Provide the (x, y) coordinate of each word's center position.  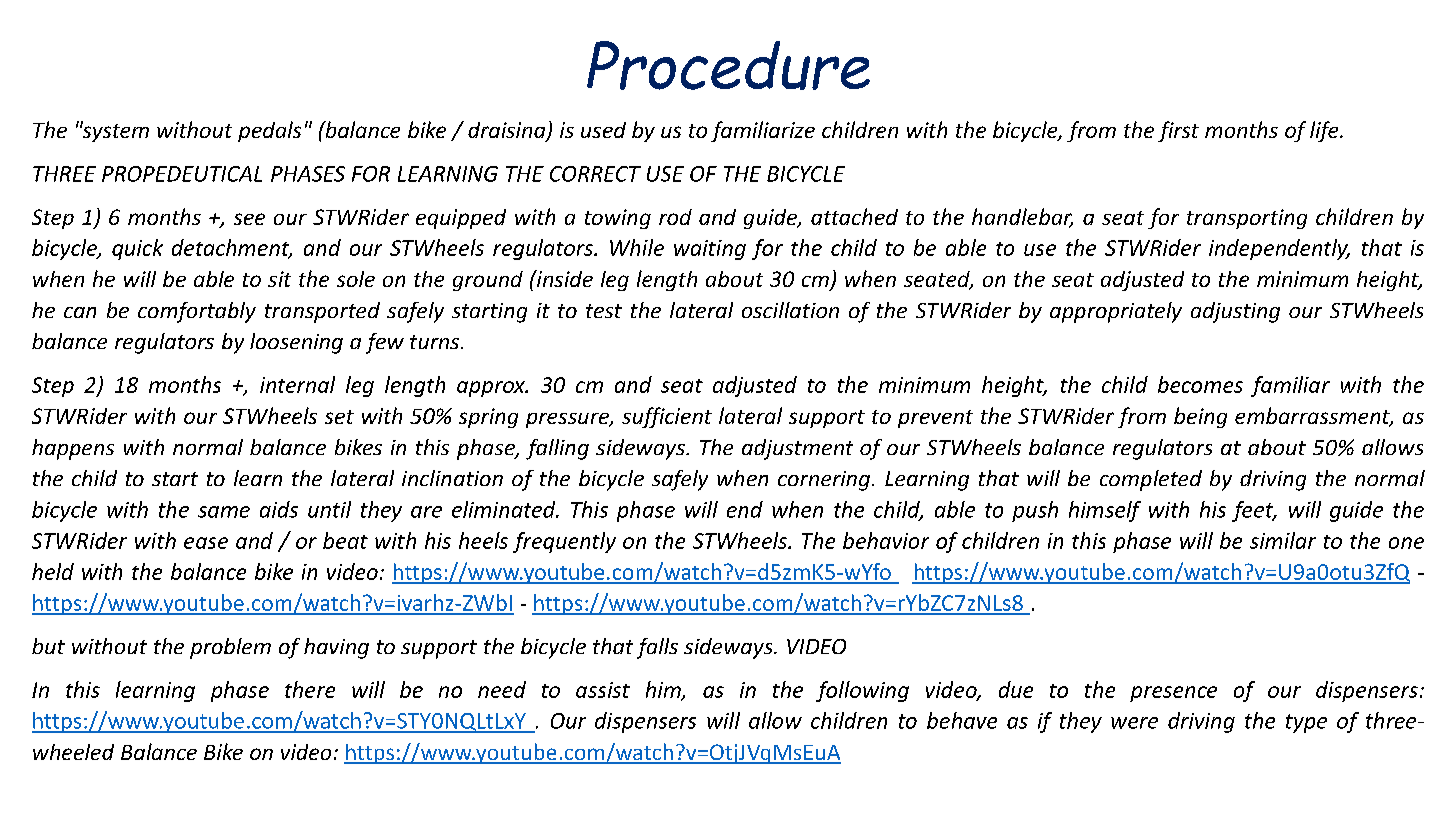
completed (1151, 480)
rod (675, 217)
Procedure (728, 65)
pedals (269, 131)
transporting (1247, 219)
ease (206, 543)
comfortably (197, 312)
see (249, 219)
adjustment (797, 449)
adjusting (1235, 312)
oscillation (790, 310)
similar (1283, 540)
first (1178, 131)
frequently (564, 542)
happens (73, 449)
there (310, 689)
